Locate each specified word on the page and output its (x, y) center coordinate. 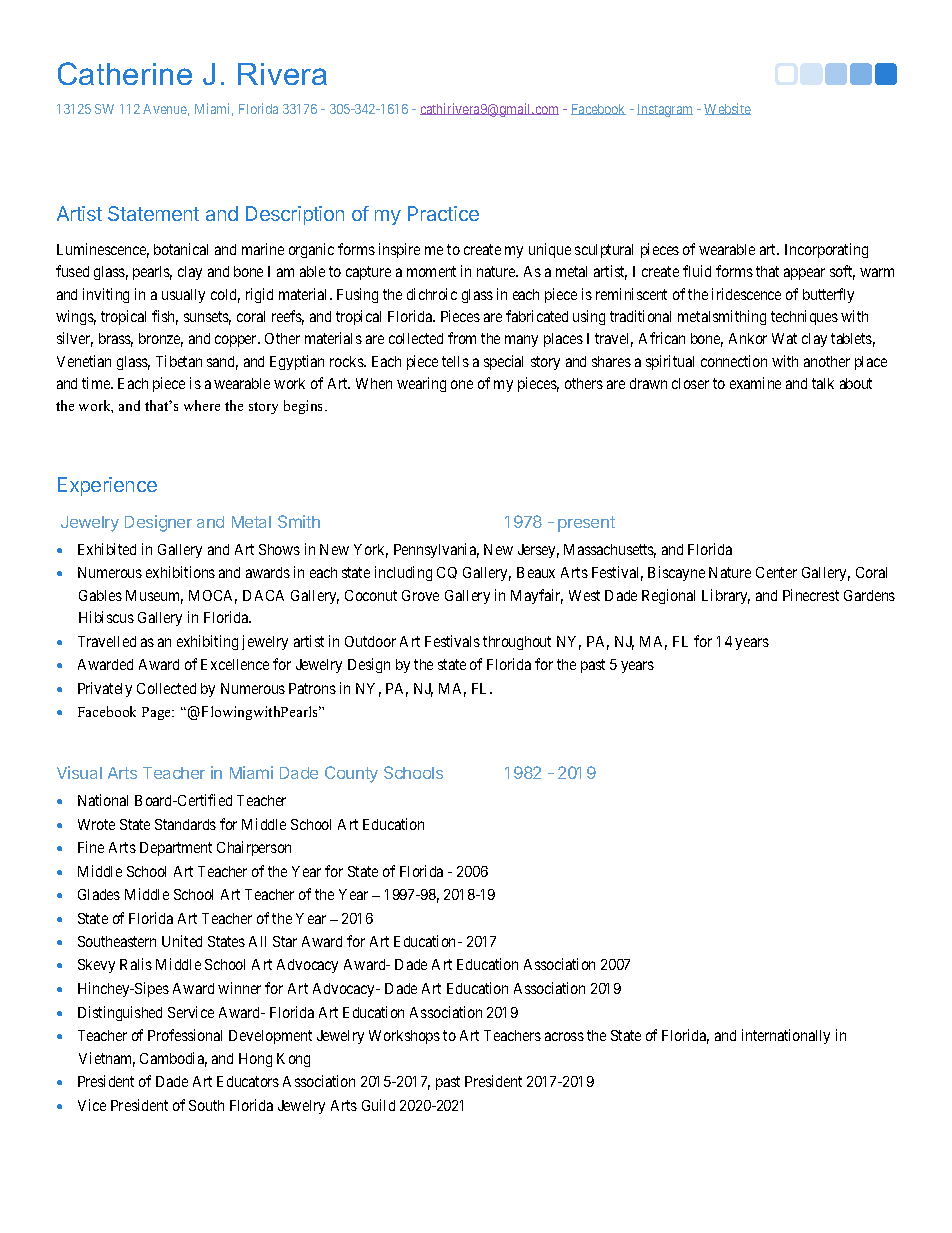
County (351, 774)
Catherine (125, 73)
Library (726, 596)
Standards (185, 824)
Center (776, 572)
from (462, 338)
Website (727, 109)
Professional (185, 1035)
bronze (161, 340)
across (564, 1036)
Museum (154, 597)
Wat (784, 338)
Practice (443, 213)
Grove (420, 595)
